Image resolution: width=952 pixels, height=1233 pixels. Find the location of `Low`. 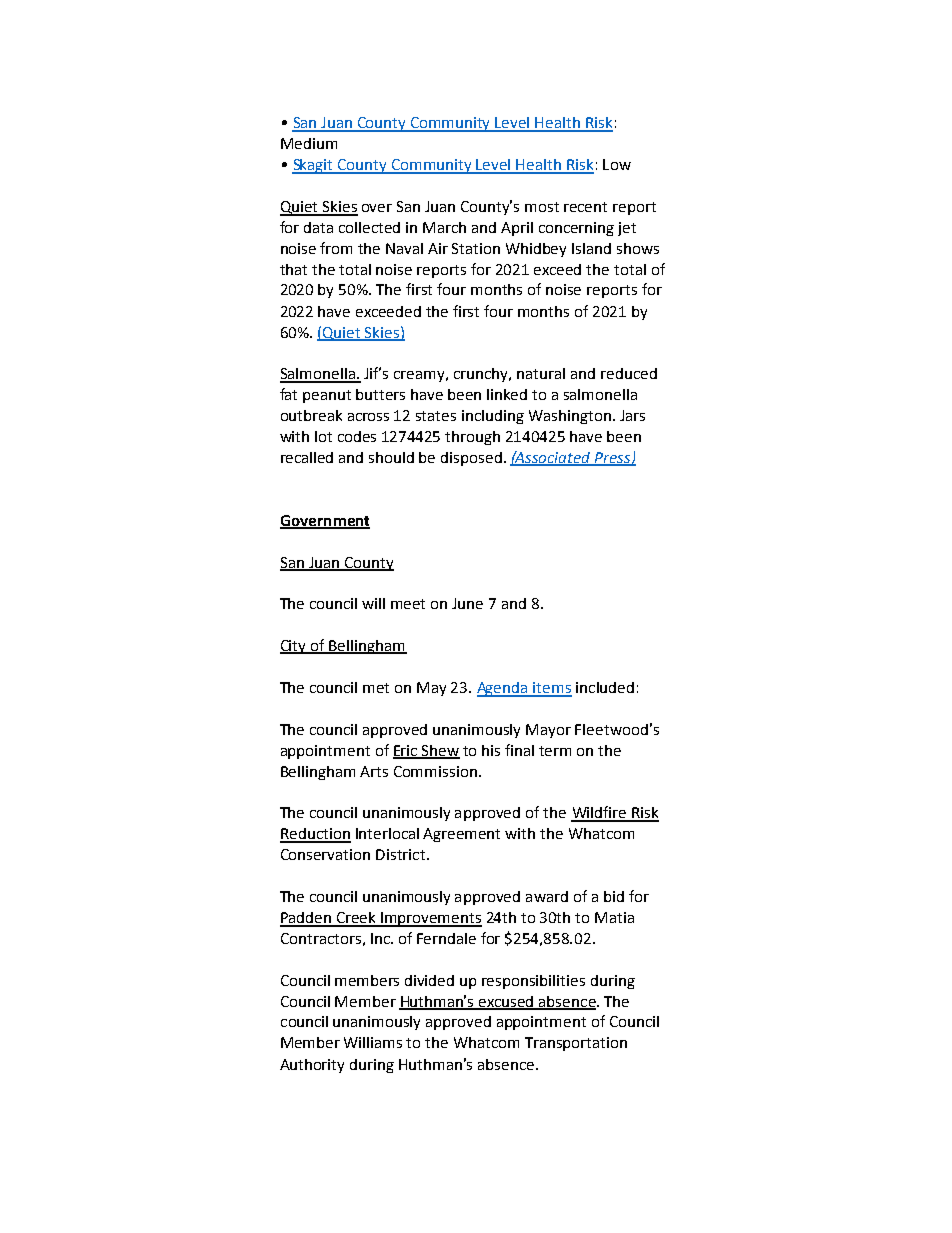

Low is located at coordinates (617, 164).
